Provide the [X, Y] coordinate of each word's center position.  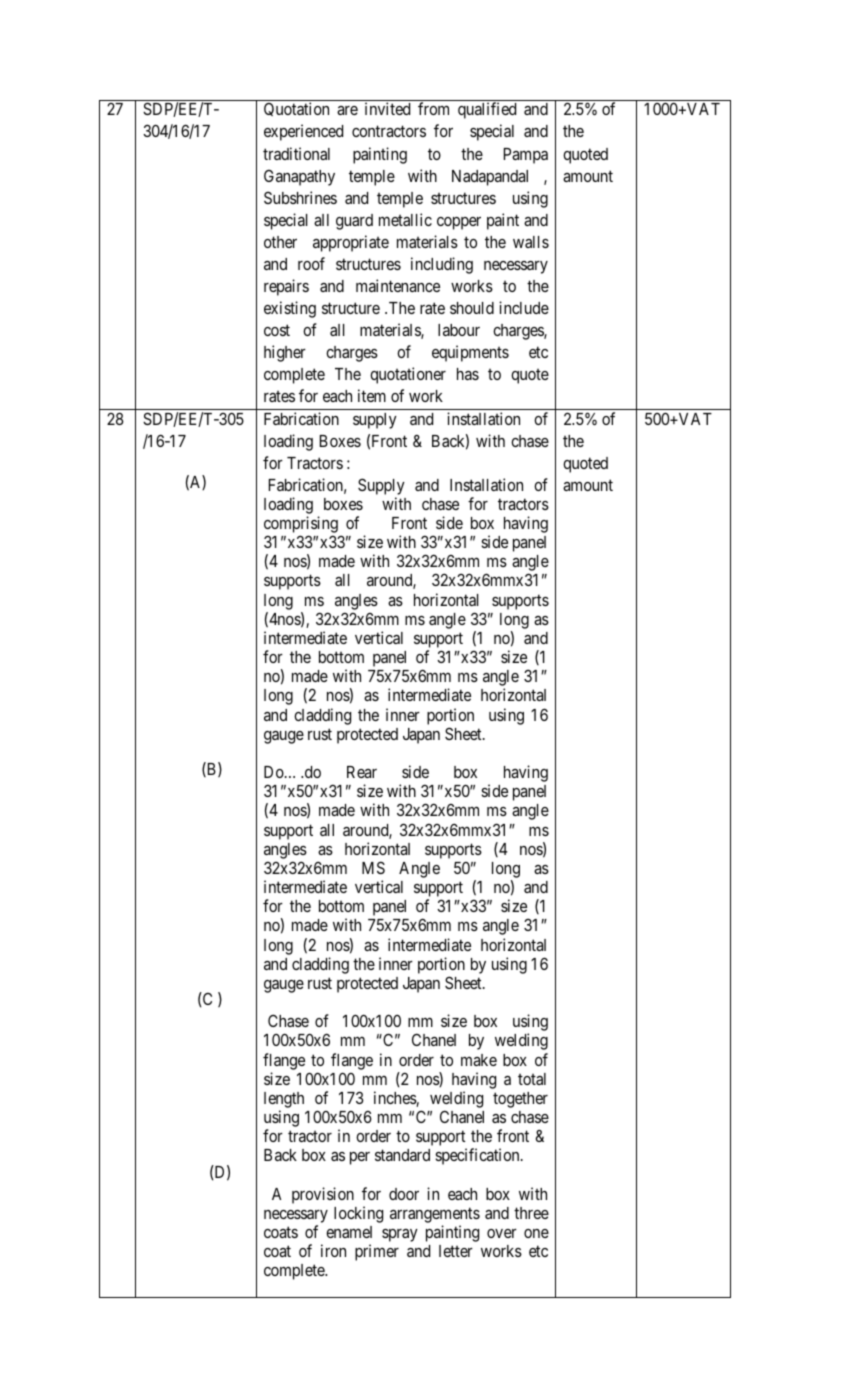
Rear [362, 772]
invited [387, 108]
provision [323, 1195]
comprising [301, 524]
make [479, 1060]
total [532, 1079]
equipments [470, 353]
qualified [487, 110]
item [372, 395]
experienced [303, 132]
